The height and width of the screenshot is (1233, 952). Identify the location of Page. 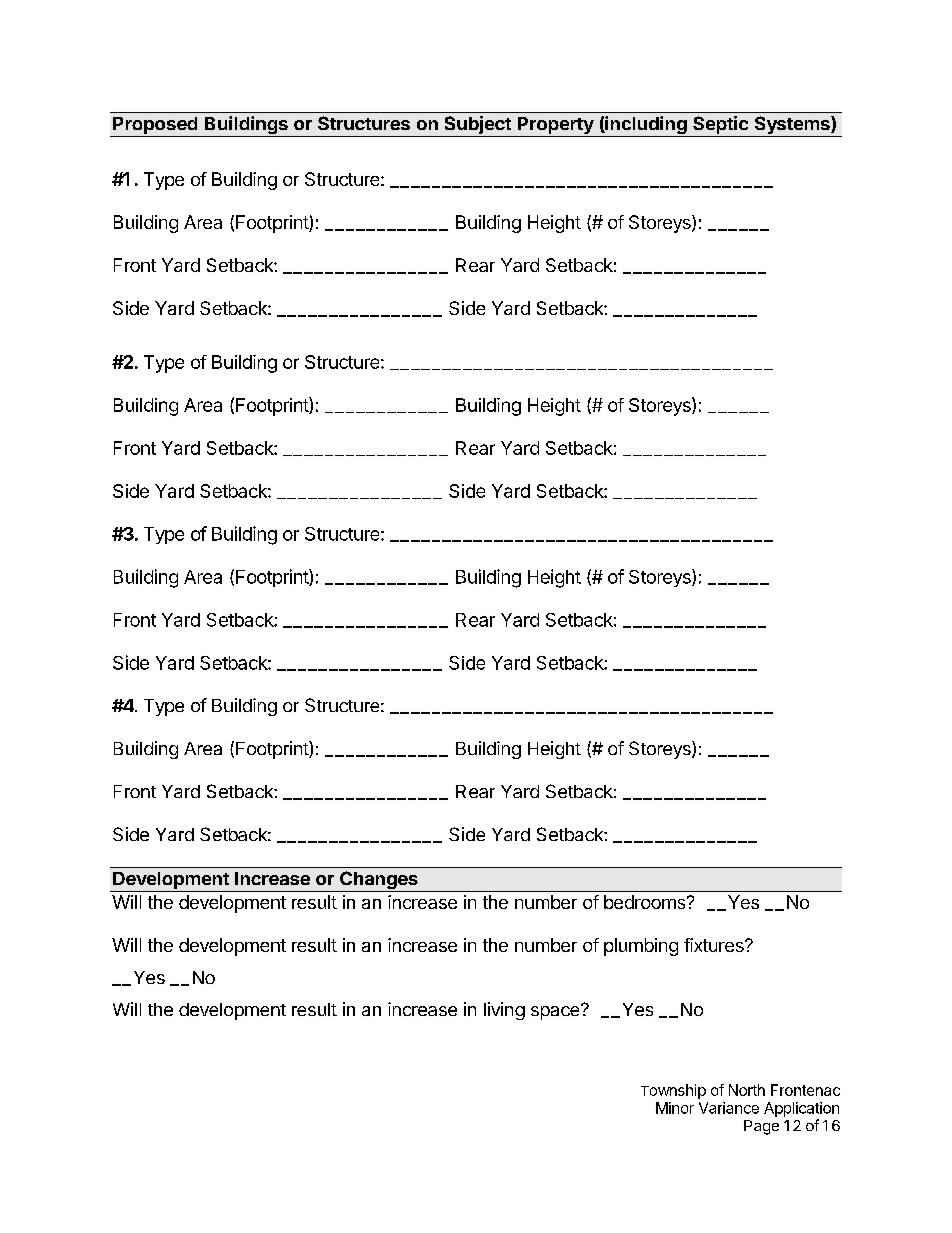
(761, 1127).
